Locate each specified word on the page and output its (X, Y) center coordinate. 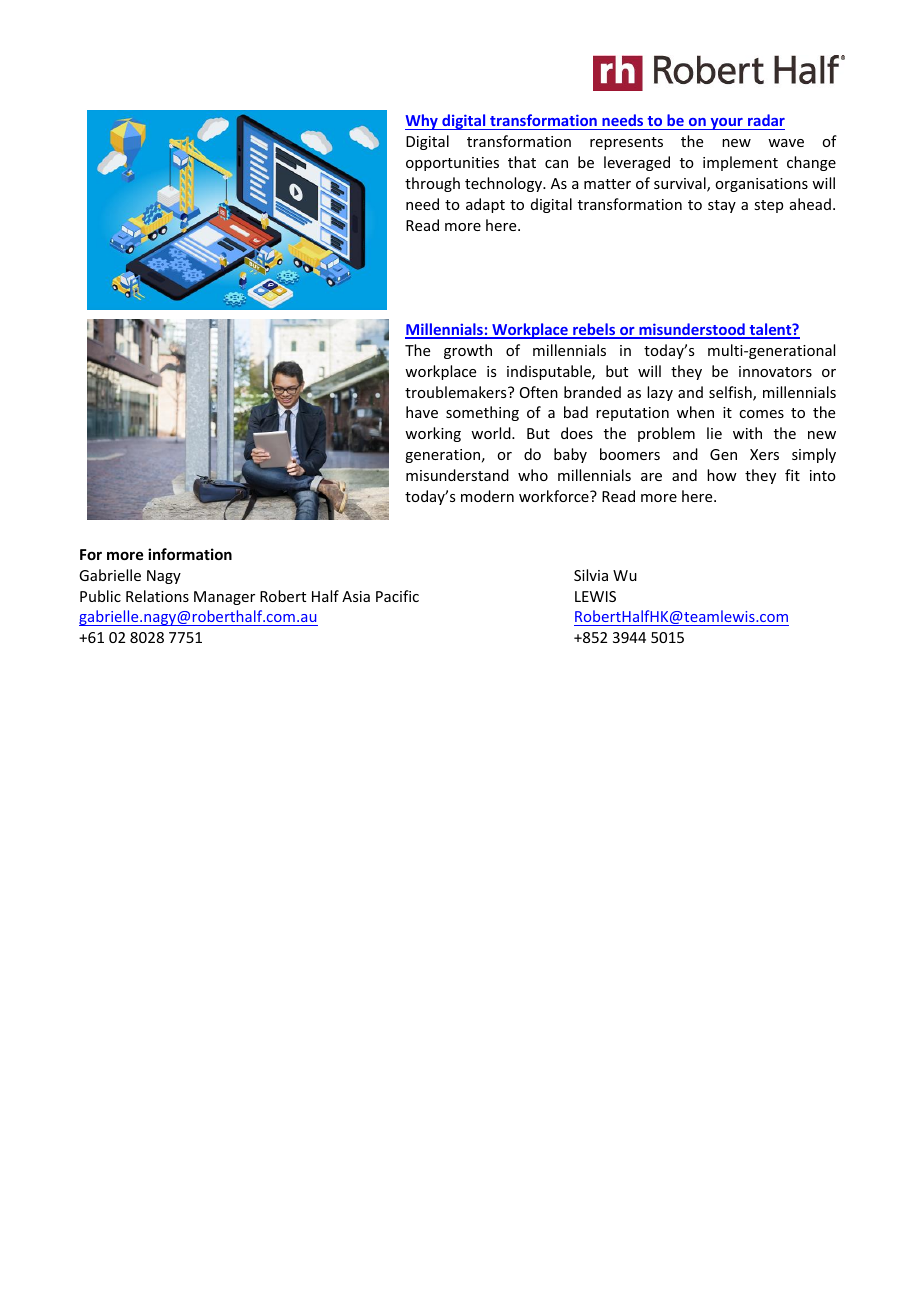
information (190, 554)
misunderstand (457, 475)
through (432, 184)
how (722, 475)
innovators (775, 371)
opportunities (452, 164)
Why (422, 122)
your (726, 124)
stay (722, 206)
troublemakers (457, 392)
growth (468, 351)
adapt (485, 205)
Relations (157, 596)
